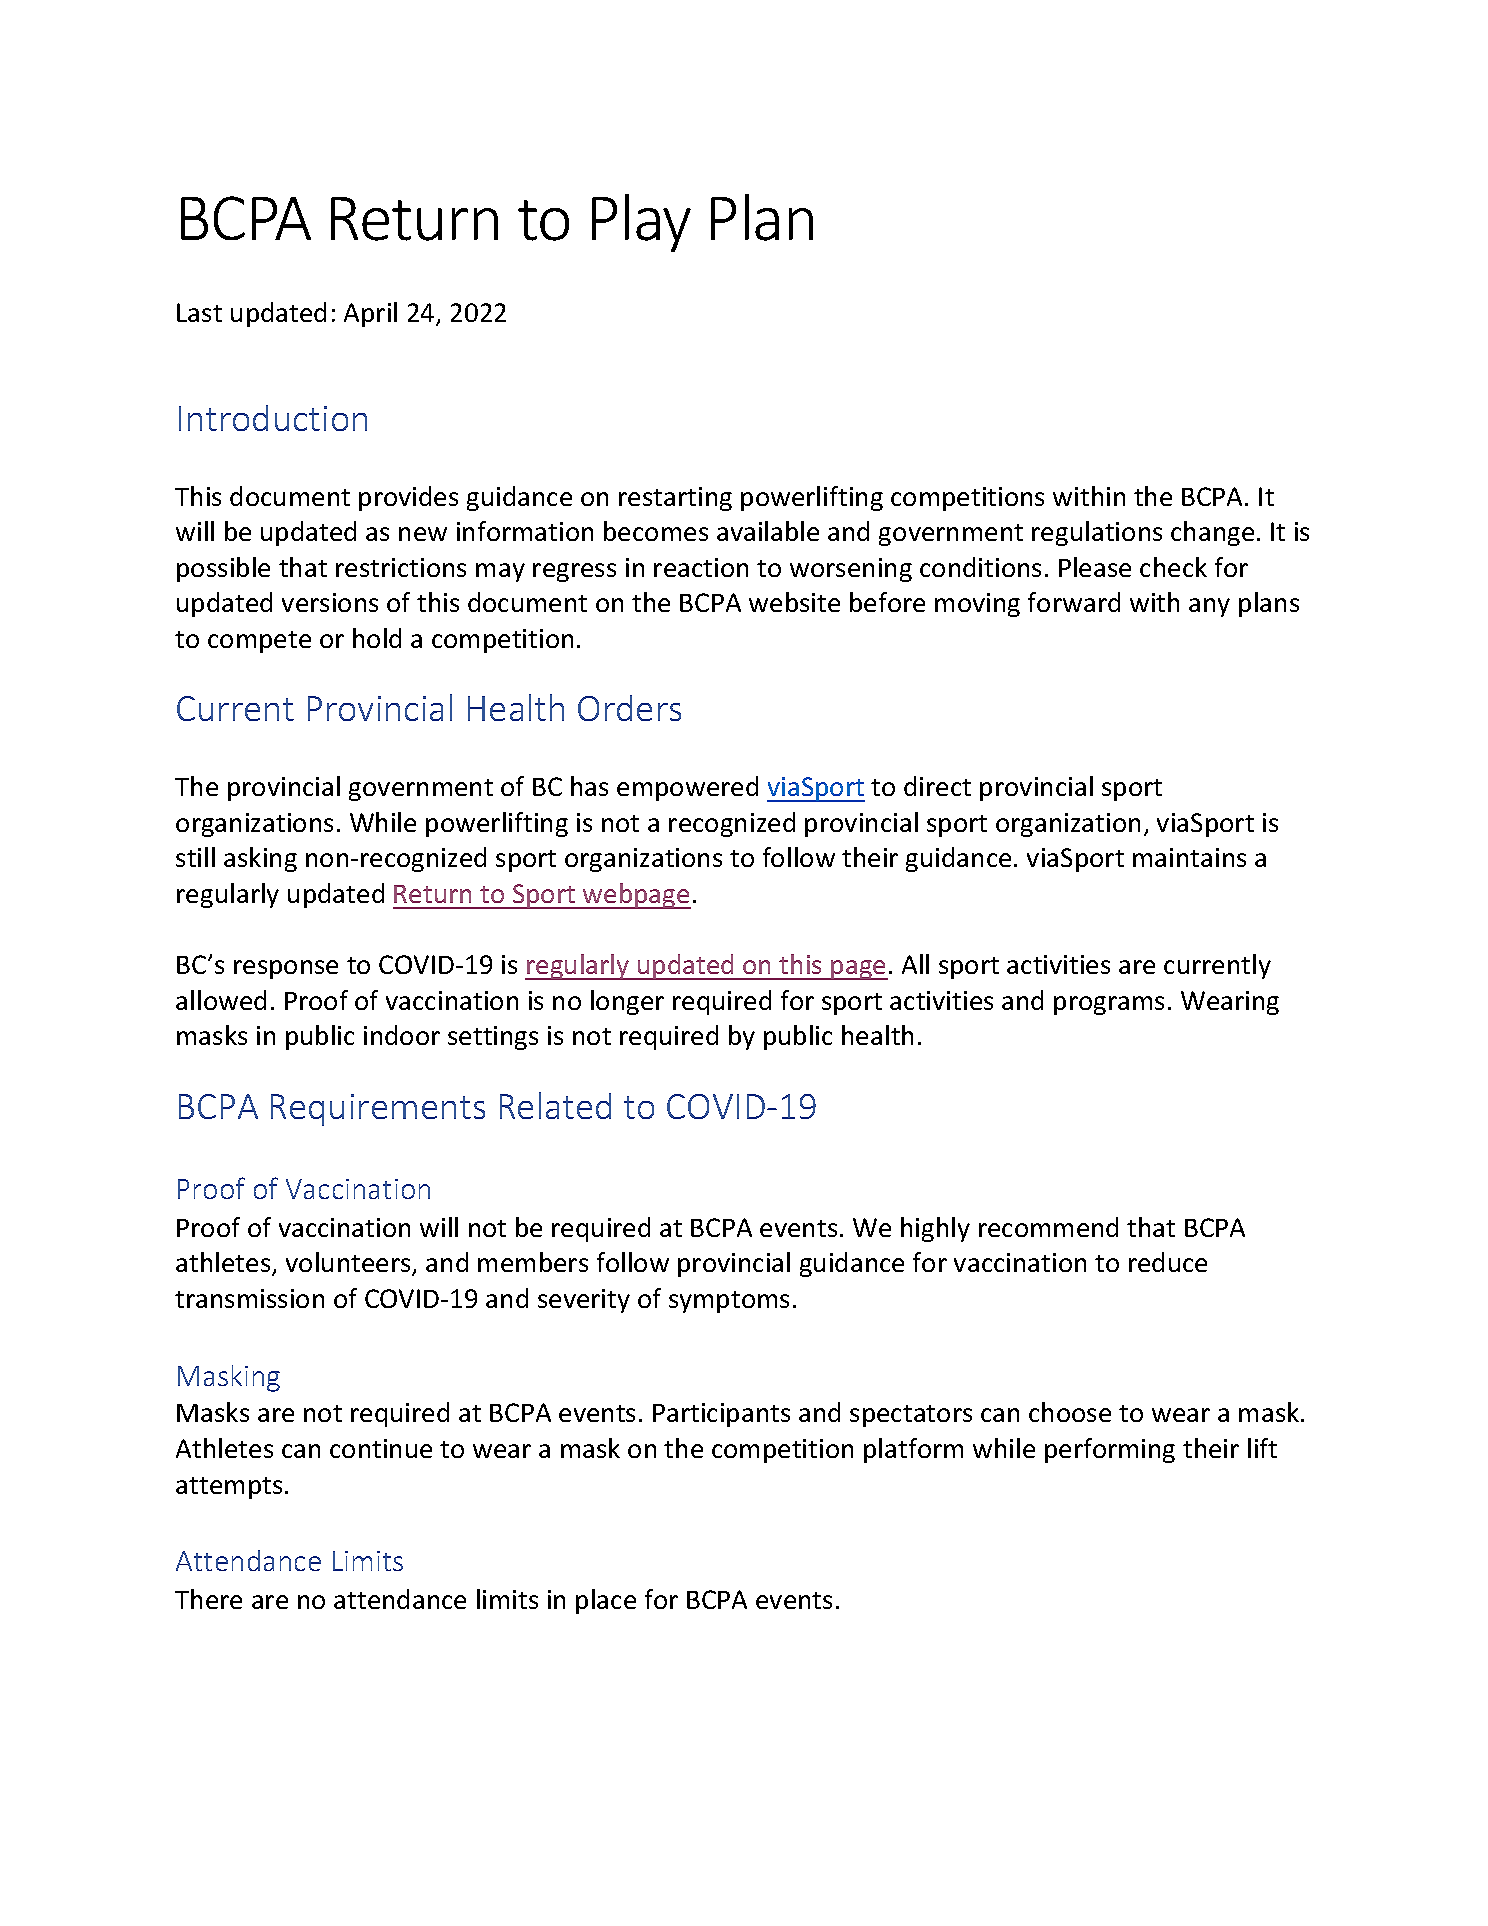 This screenshot has width=1488, height=1926. I want to click on maintains, so click(1189, 857).
